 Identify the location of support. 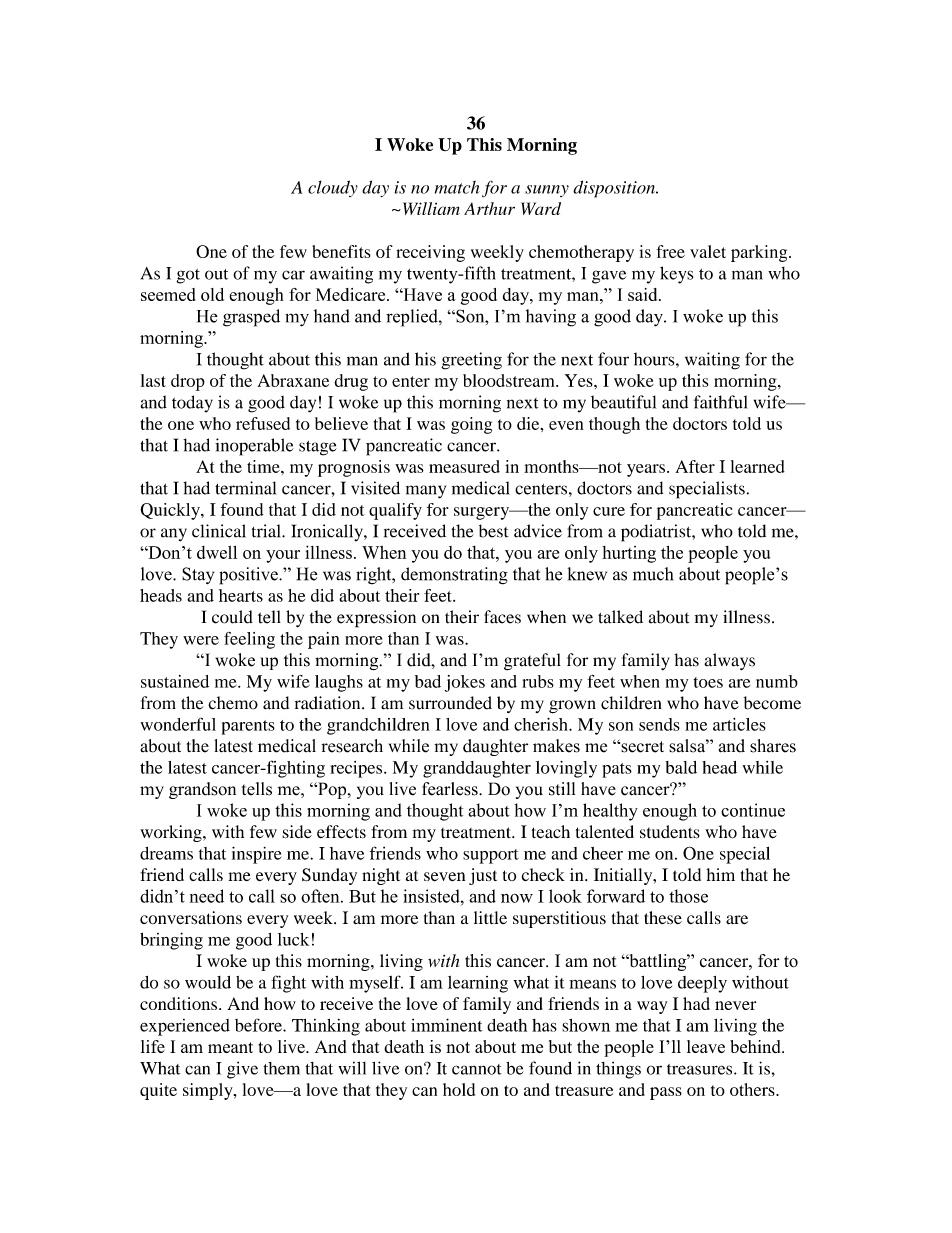
(491, 856).
